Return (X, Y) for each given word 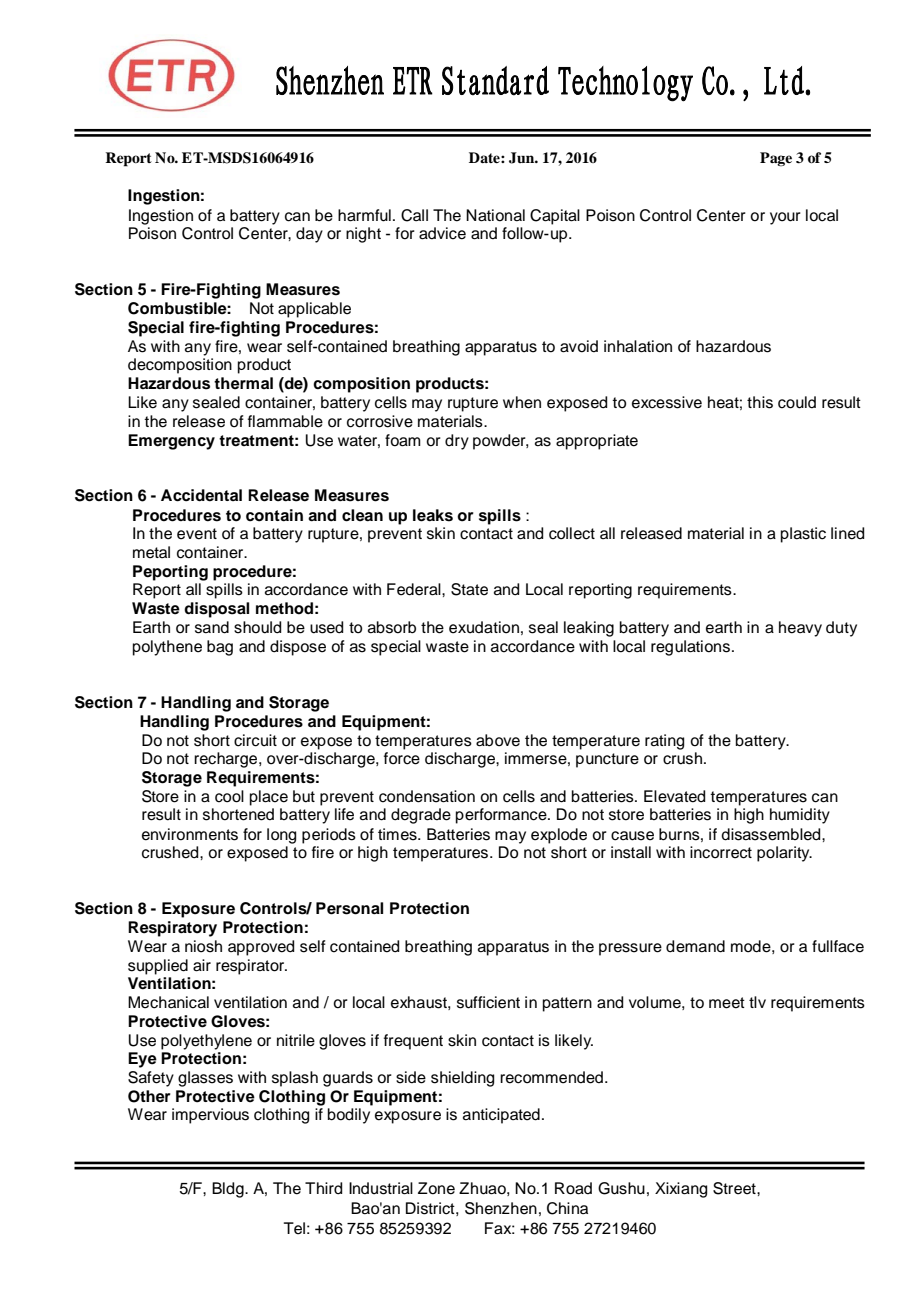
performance (502, 816)
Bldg (229, 1190)
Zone (436, 1188)
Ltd (785, 80)
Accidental (201, 495)
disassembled (772, 834)
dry (457, 442)
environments (190, 834)
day (309, 235)
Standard (495, 81)
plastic (803, 535)
